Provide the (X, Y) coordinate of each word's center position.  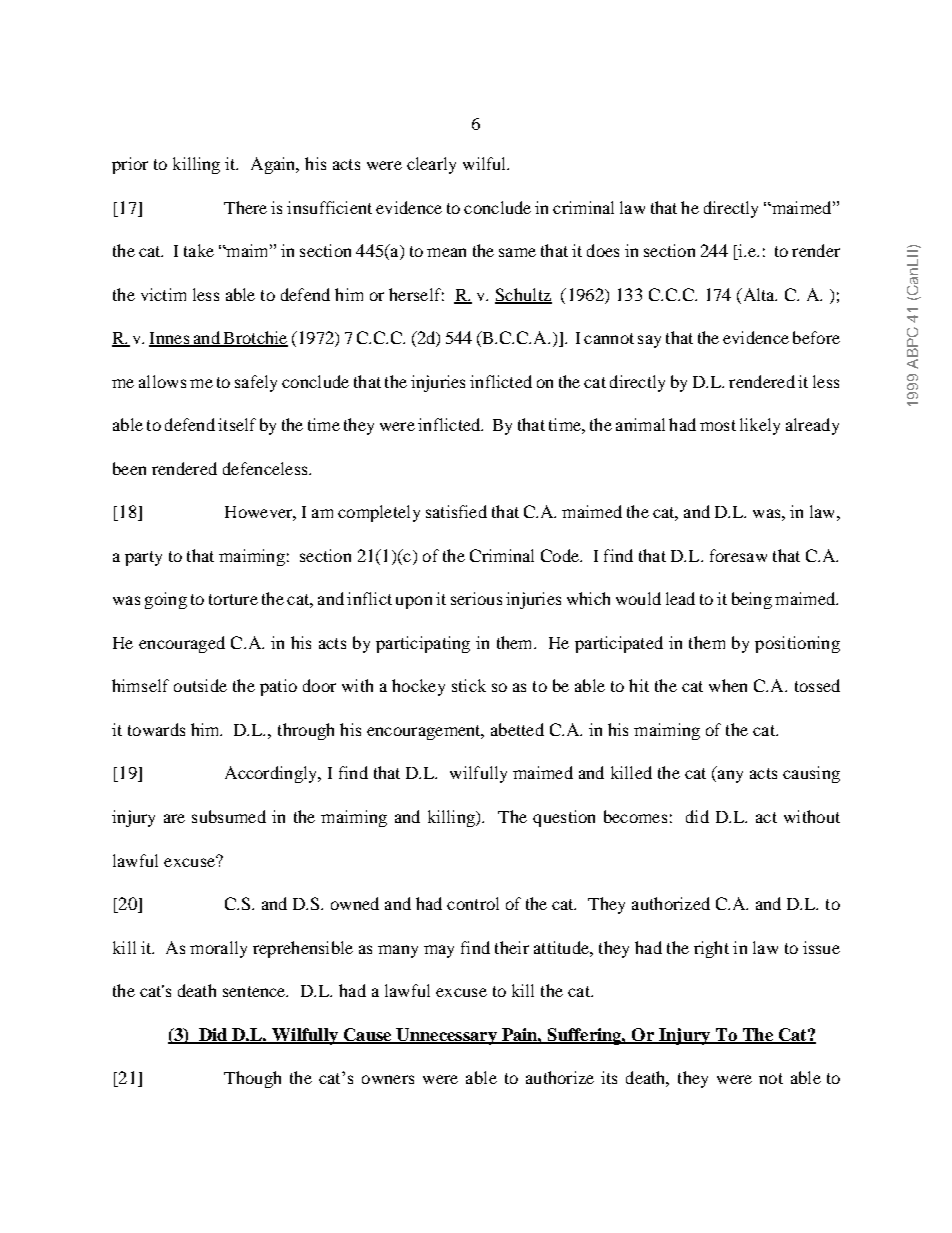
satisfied (456, 511)
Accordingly (272, 774)
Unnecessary (446, 1036)
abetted (517, 729)
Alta (758, 294)
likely (760, 426)
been (129, 468)
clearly (431, 165)
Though (252, 1079)
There (245, 207)
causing (811, 774)
